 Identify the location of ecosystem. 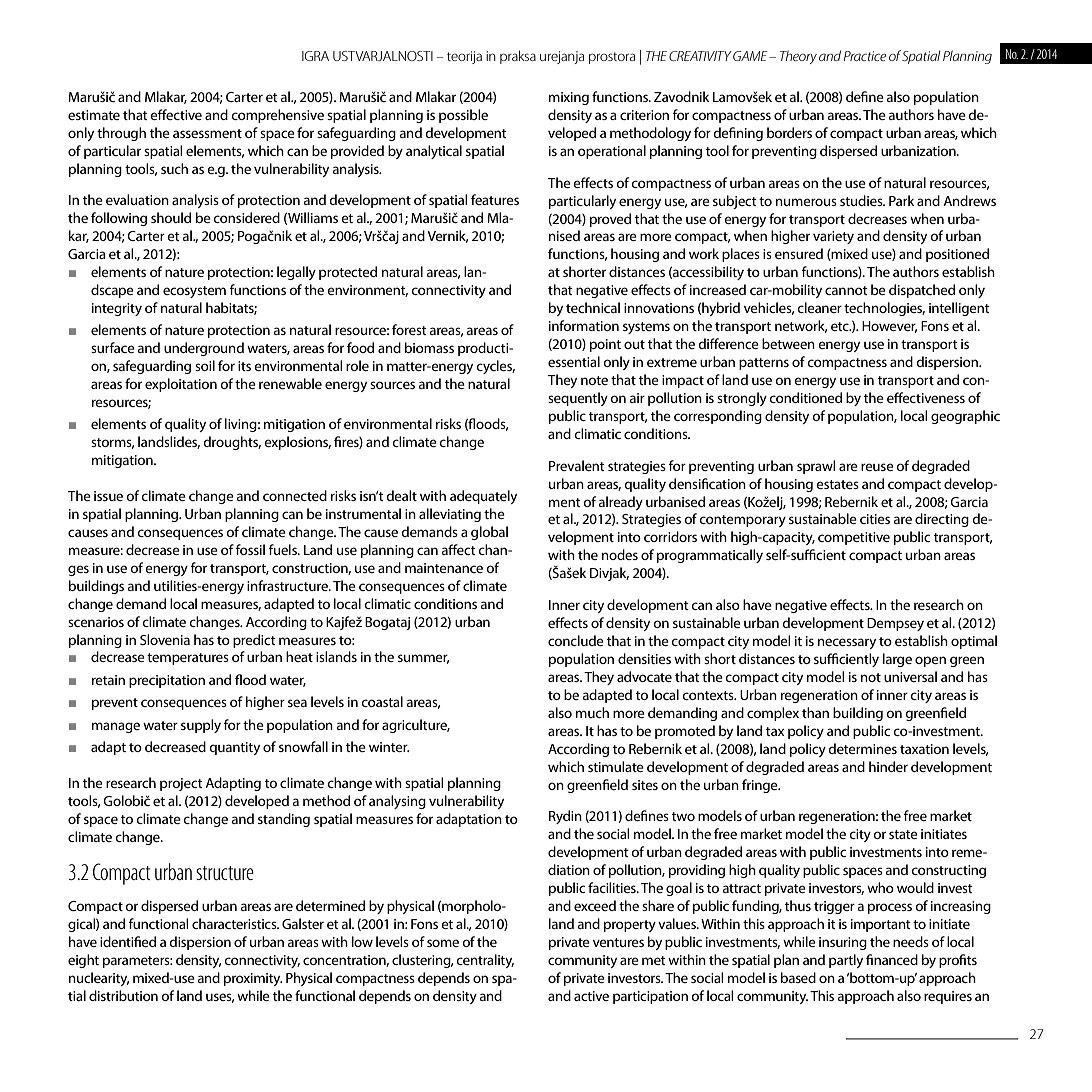
(194, 292).
